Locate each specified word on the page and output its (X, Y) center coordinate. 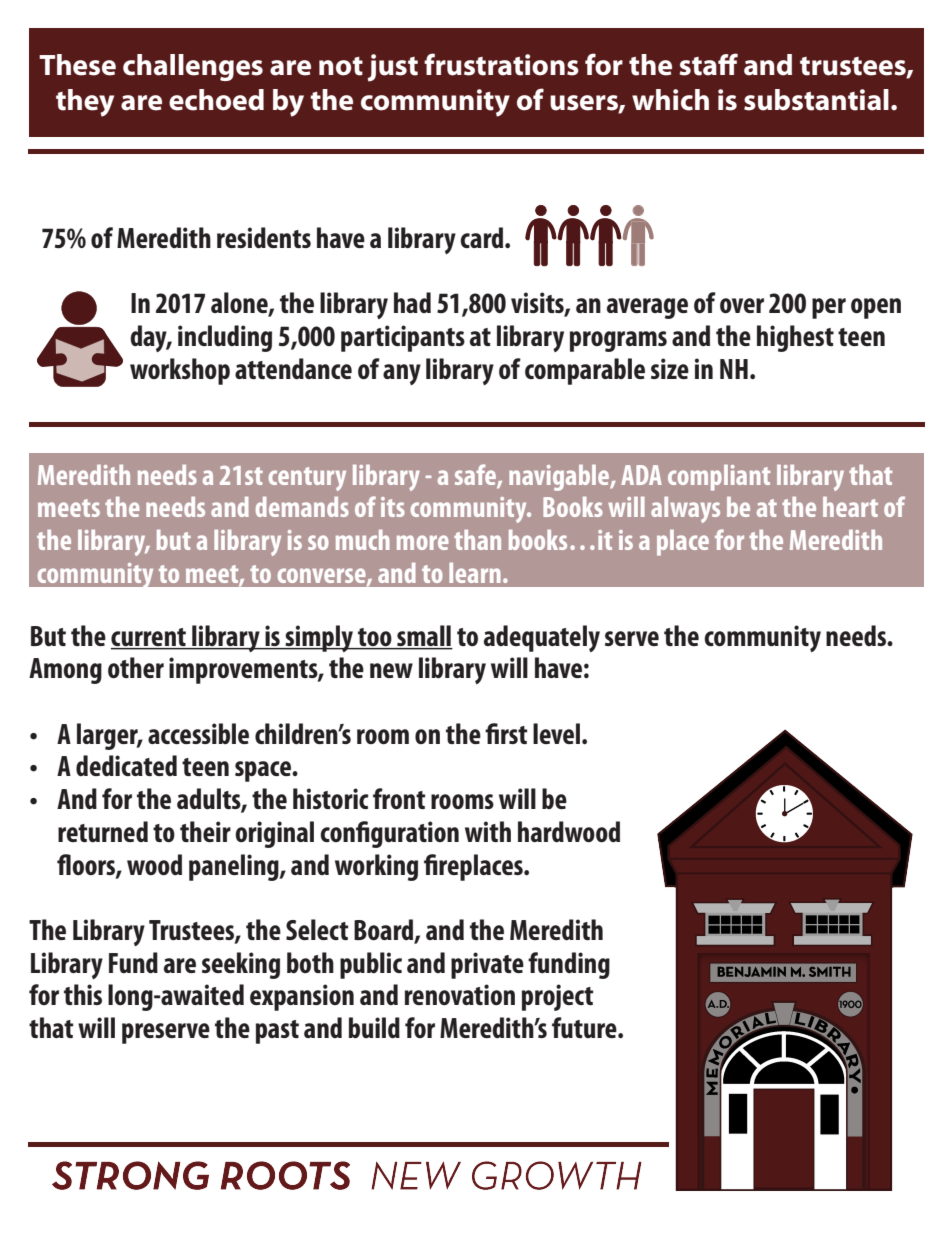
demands (302, 507)
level (558, 733)
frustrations (501, 64)
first (506, 733)
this (83, 994)
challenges (193, 67)
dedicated (126, 765)
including (225, 338)
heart (850, 507)
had (412, 302)
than (477, 540)
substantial (816, 100)
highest (795, 338)
